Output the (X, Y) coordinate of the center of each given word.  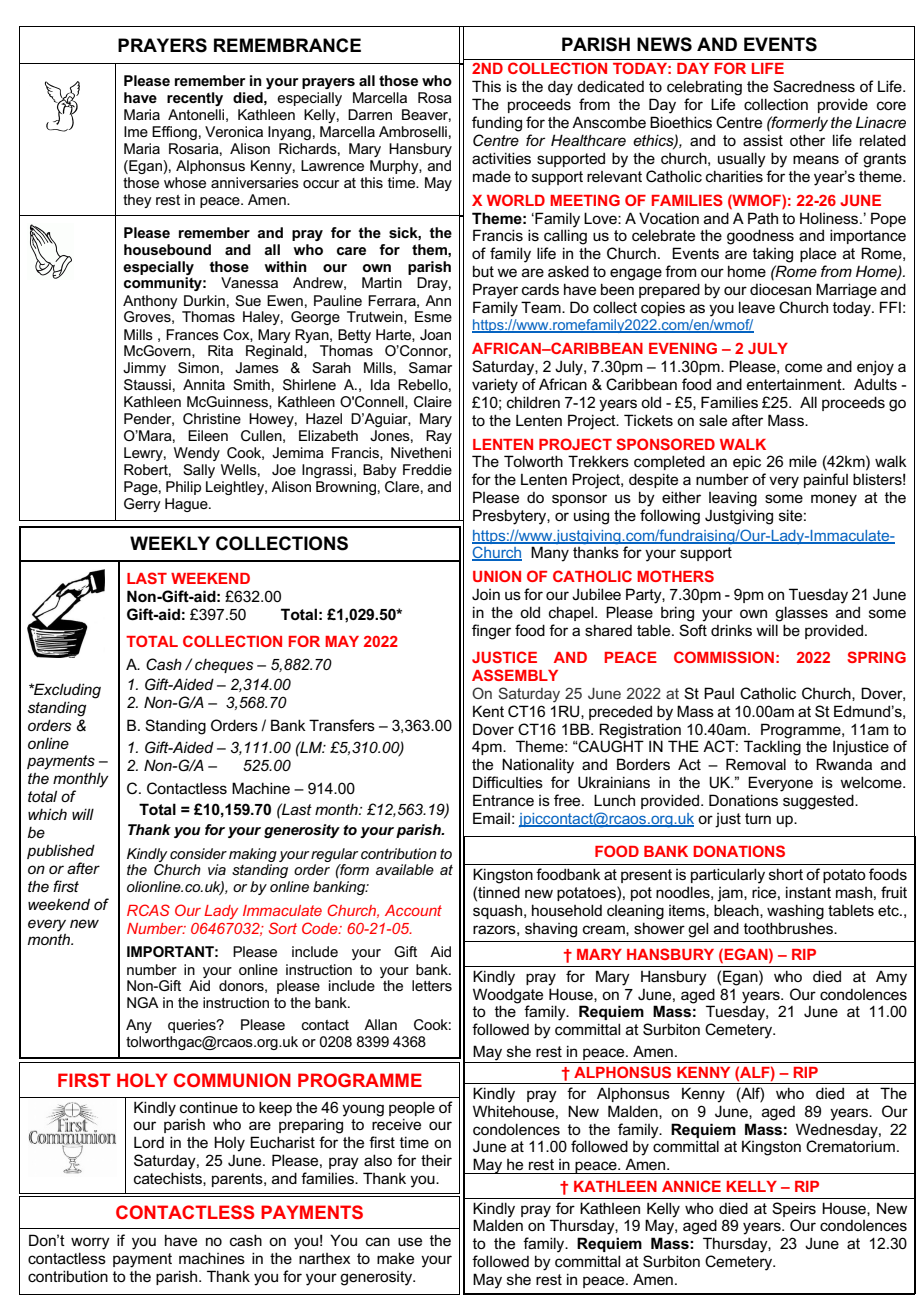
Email (491, 818)
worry (90, 1243)
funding (497, 124)
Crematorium (850, 1146)
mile (803, 461)
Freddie (427, 469)
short (786, 874)
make (395, 1258)
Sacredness (814, 86)
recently (195, 99)
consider (198, 853)
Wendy (197, 454)
